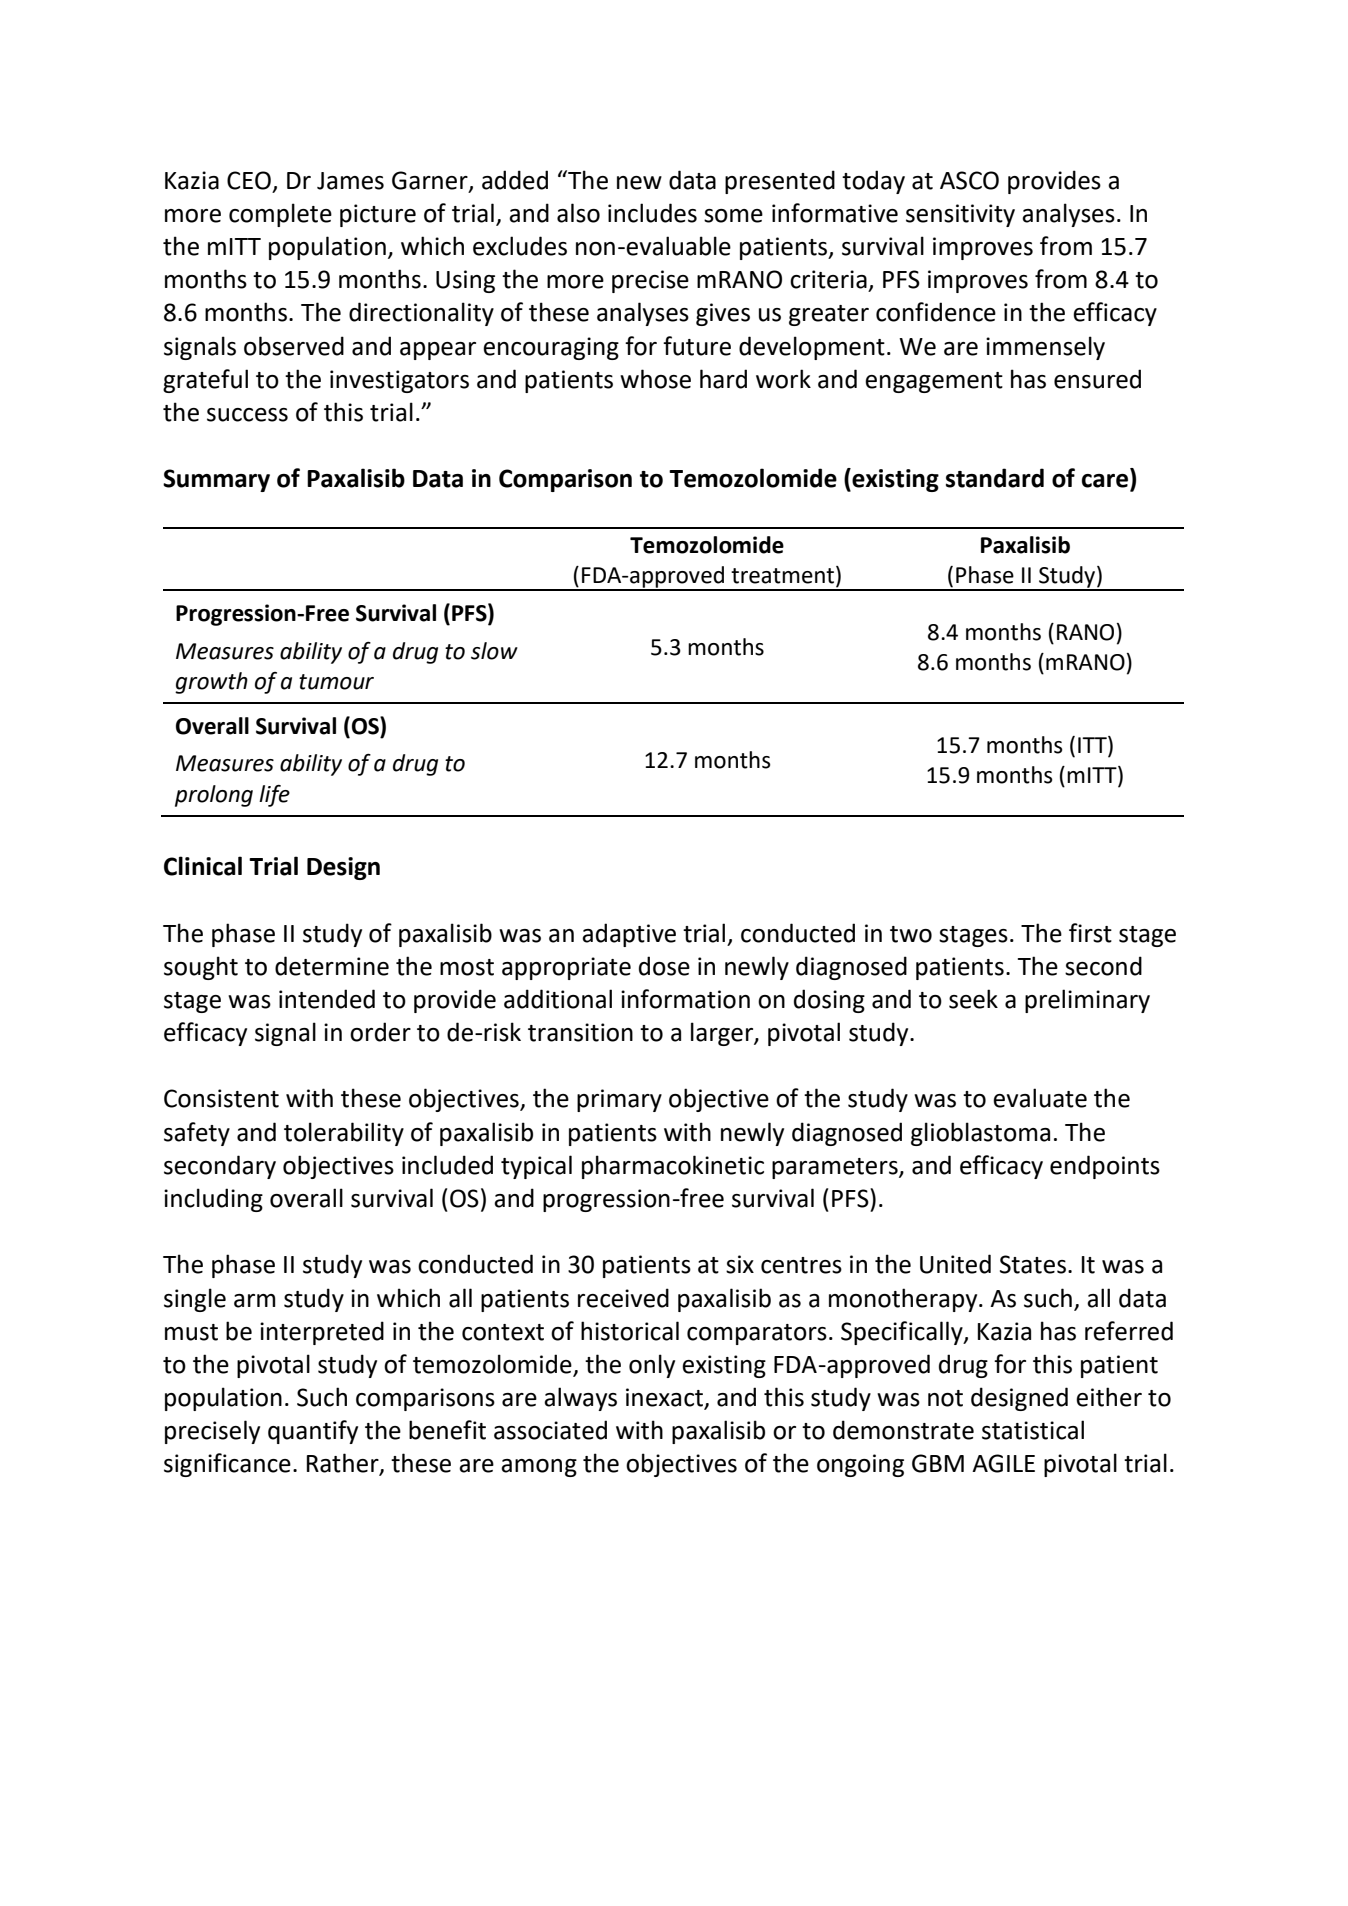 Image resolution: width=1348 pixels, height=1906 pixels. What do you see at coordinates (213, 1200) in the image?
I see `including` at bounding box center [213, 1200].
